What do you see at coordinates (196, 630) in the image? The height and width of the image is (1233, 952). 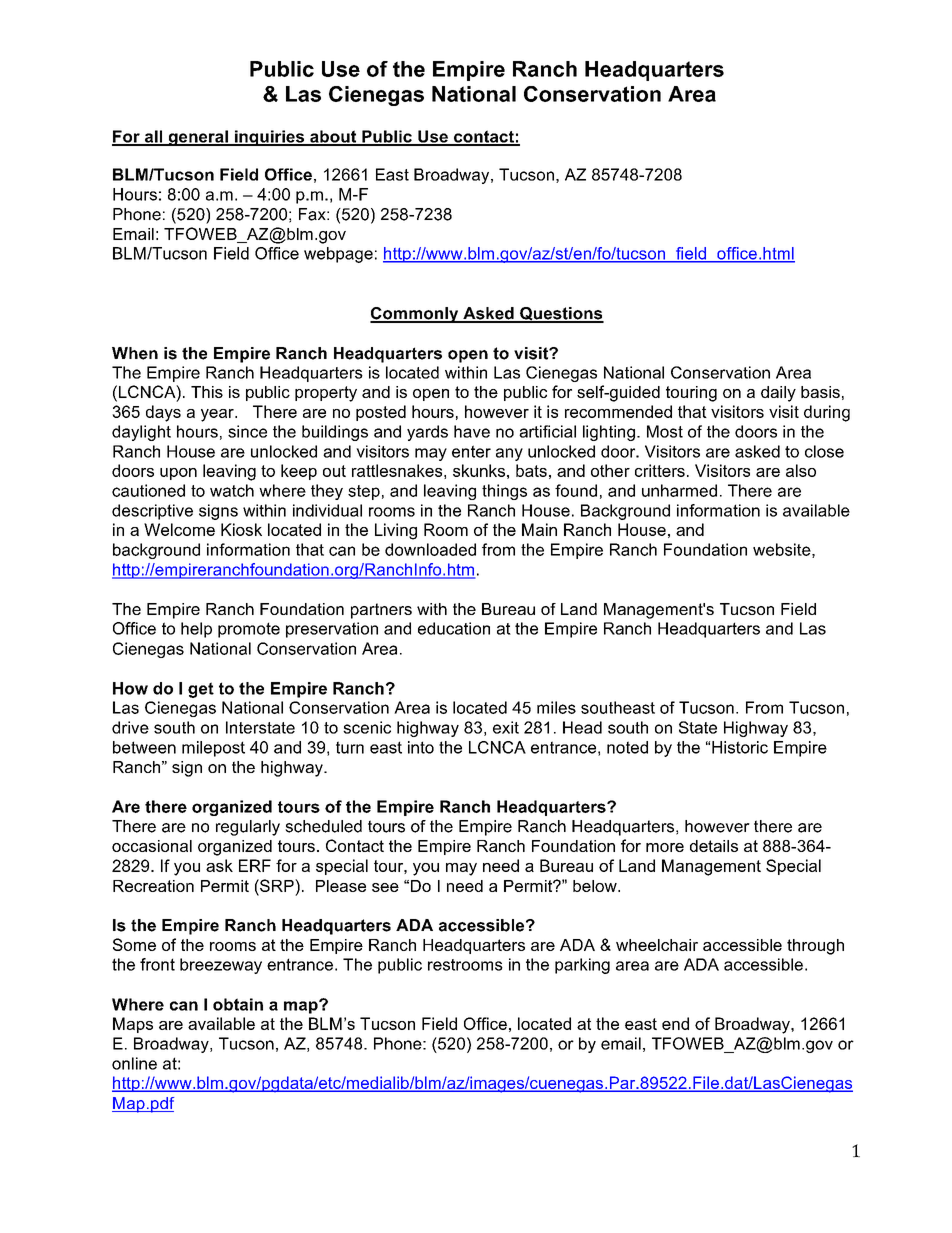 I see `help` at bounding box center [196, 630].
